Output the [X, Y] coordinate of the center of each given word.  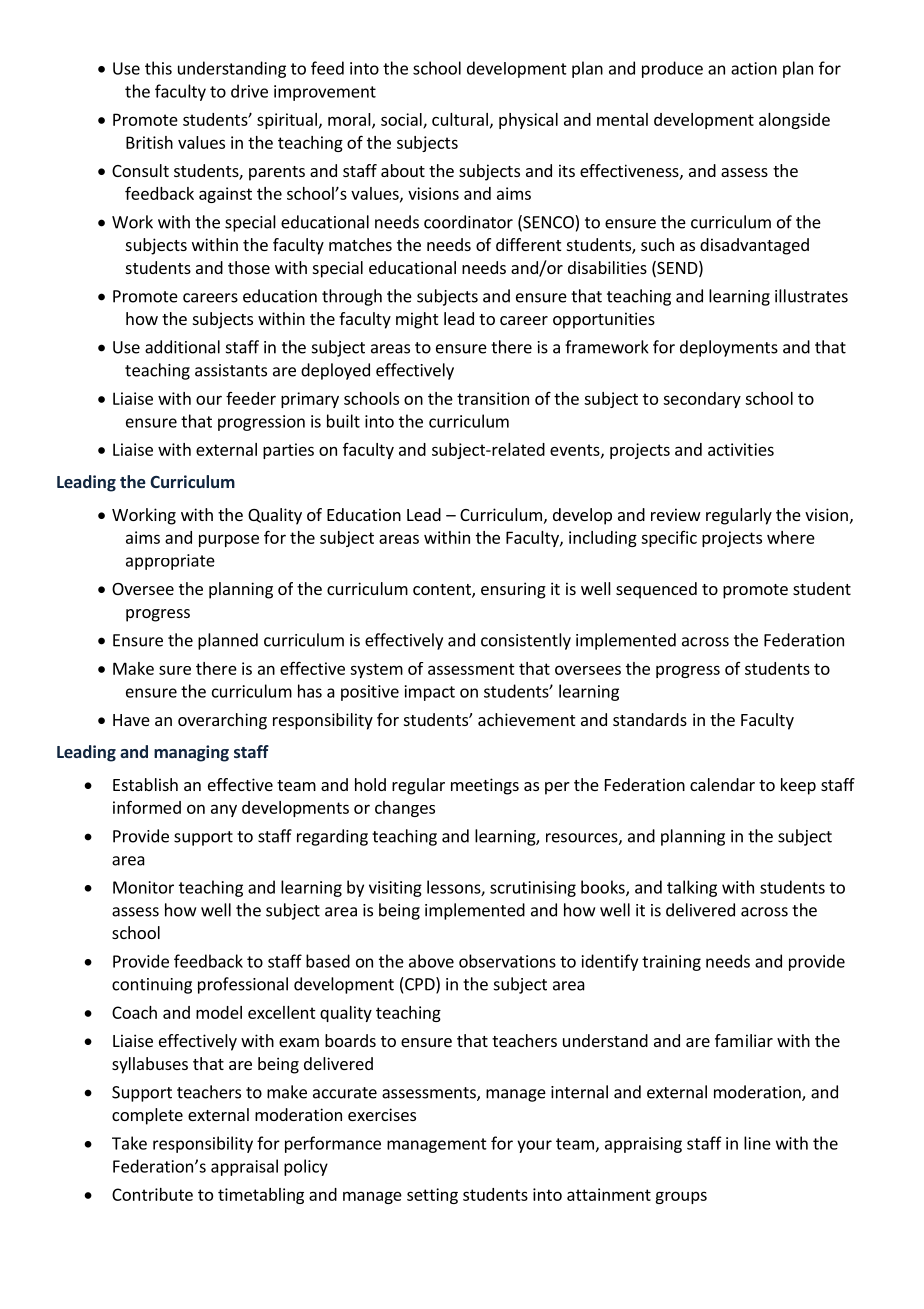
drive [249, 91]
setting [432, 1196]
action [754, 68]
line [757, 1143]
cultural [460, 119]
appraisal [244, 1167]
